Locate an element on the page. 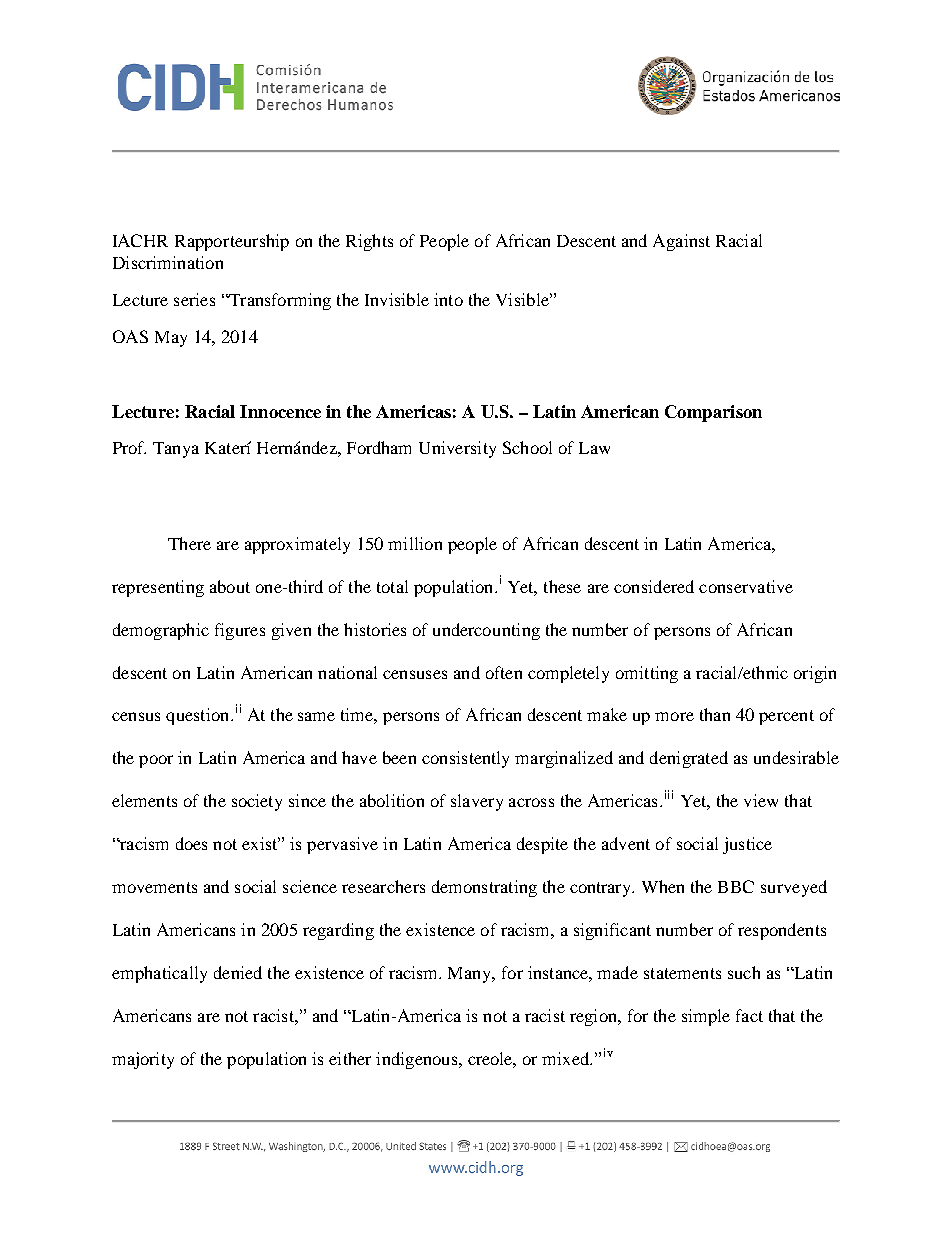 This page has height=1233, width=952. fact is located at coordinates (749, 1015).
